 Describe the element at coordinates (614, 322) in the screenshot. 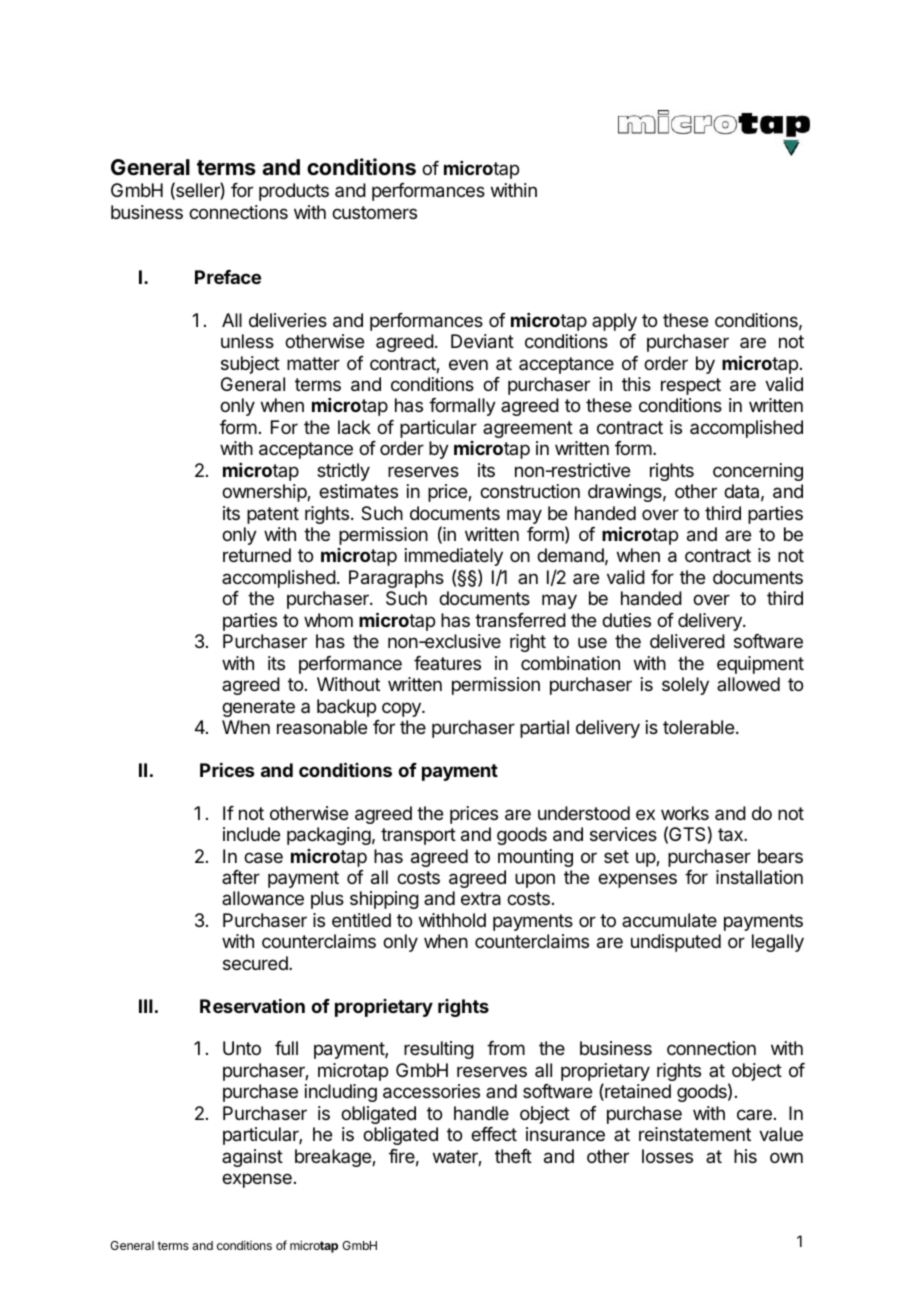

I see `apply` at that location.
